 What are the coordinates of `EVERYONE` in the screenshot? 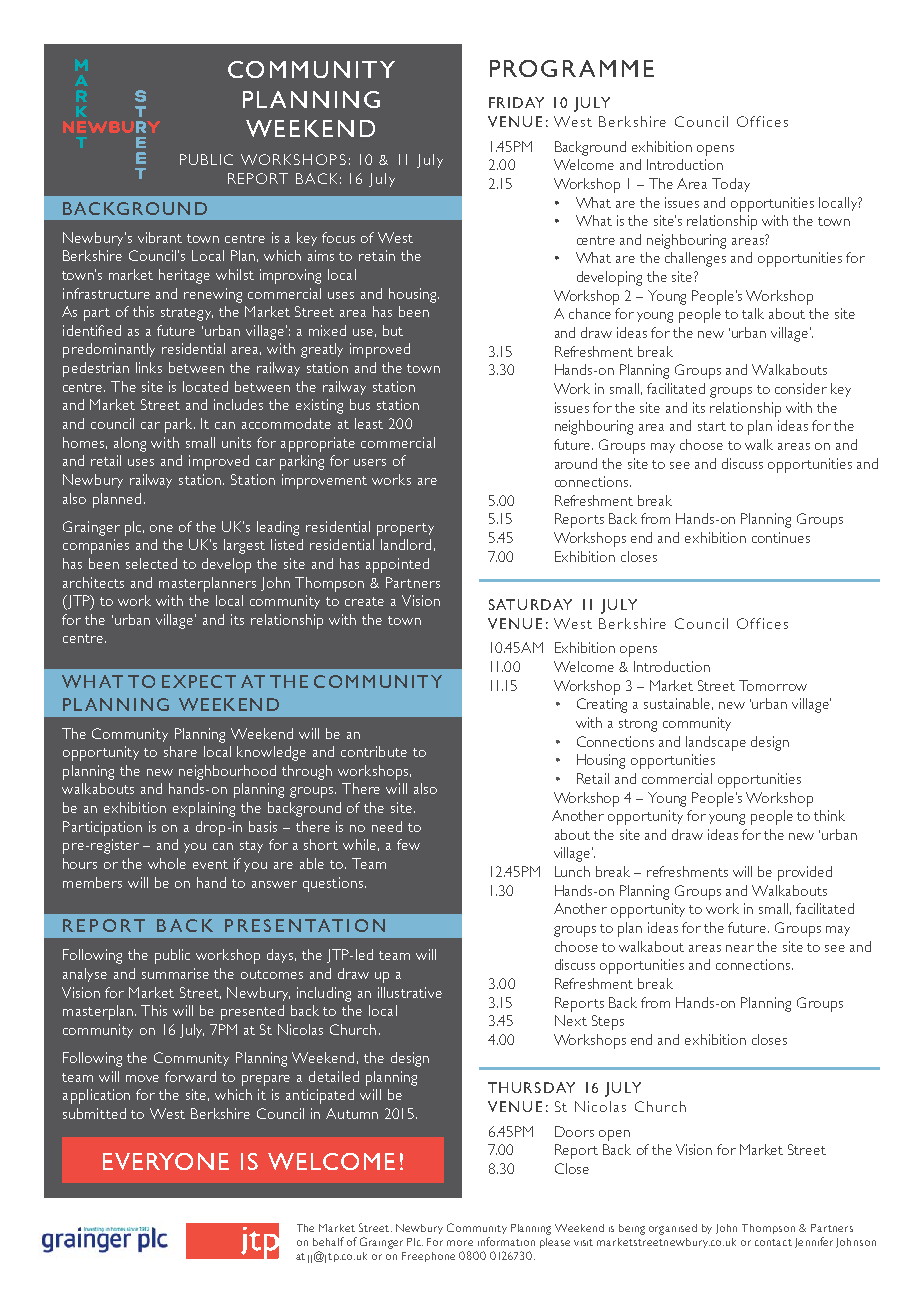 It's located at (166, 1161).
